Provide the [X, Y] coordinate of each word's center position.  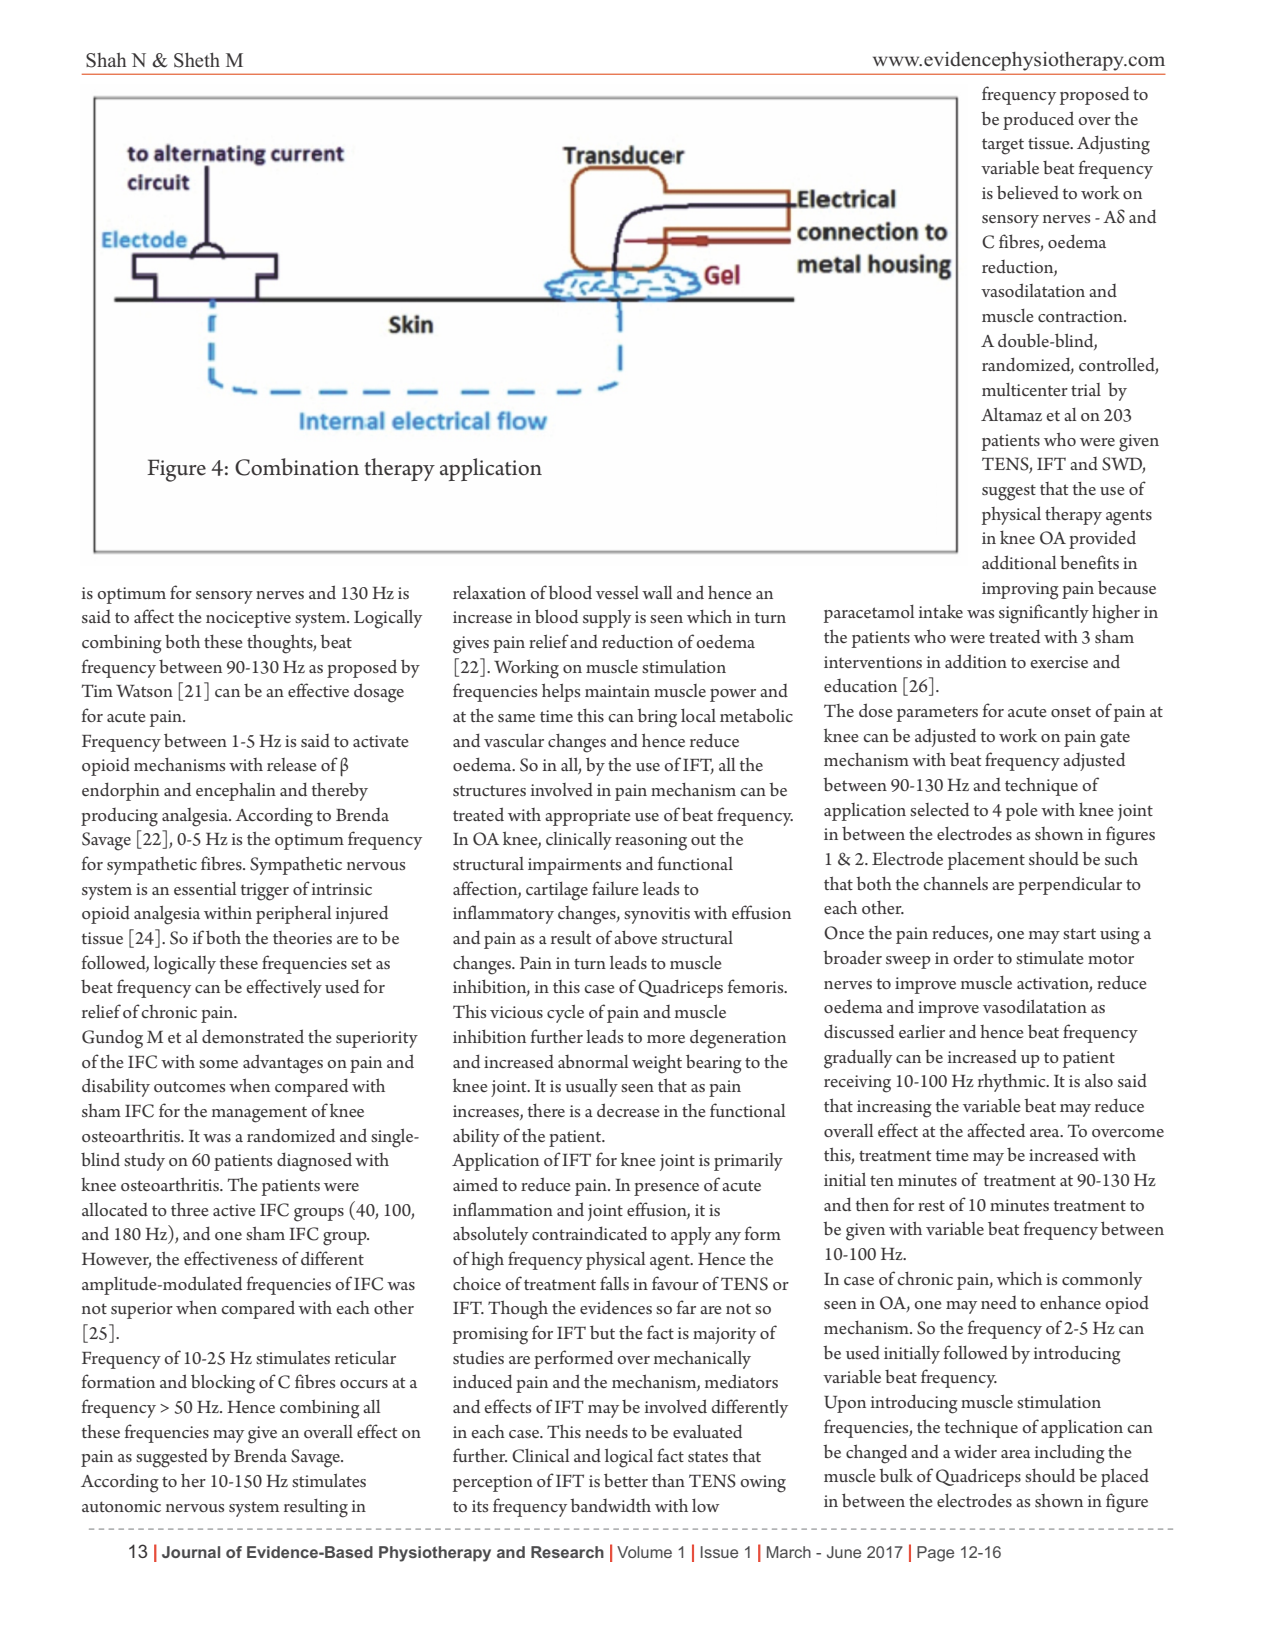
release [291, 764]
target [1003, 146]
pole [1021, 812]
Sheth [197, 60]
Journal [191, 1552]
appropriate [587, 817]
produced [1038, 120]
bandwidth [610, 1505]
